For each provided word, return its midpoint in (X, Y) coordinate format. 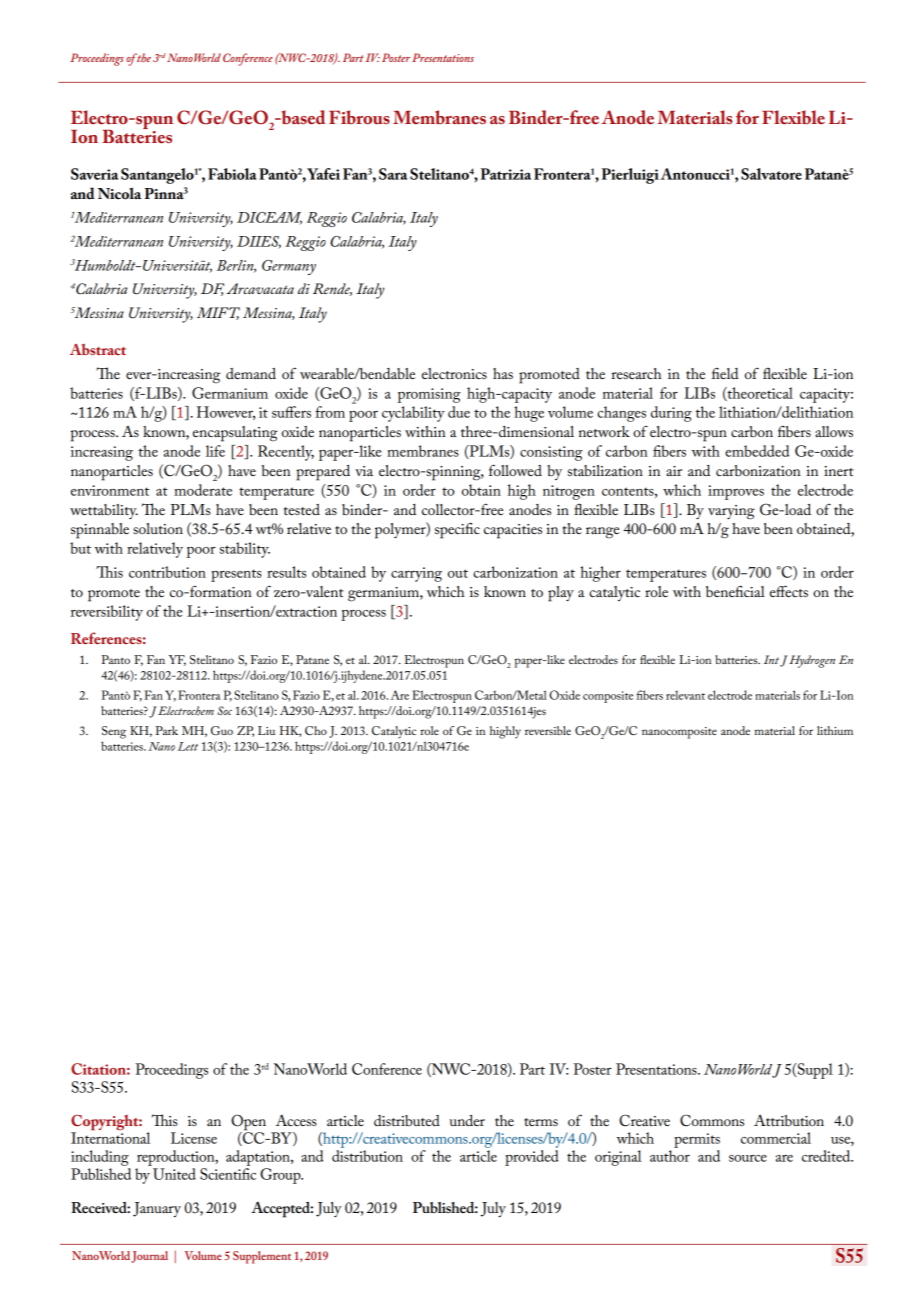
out (458, 573)
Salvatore (771, 174)
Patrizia (506, 174)
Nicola (119, 193)
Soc (224, 710)
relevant (685, 695)
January (157, 1209)
